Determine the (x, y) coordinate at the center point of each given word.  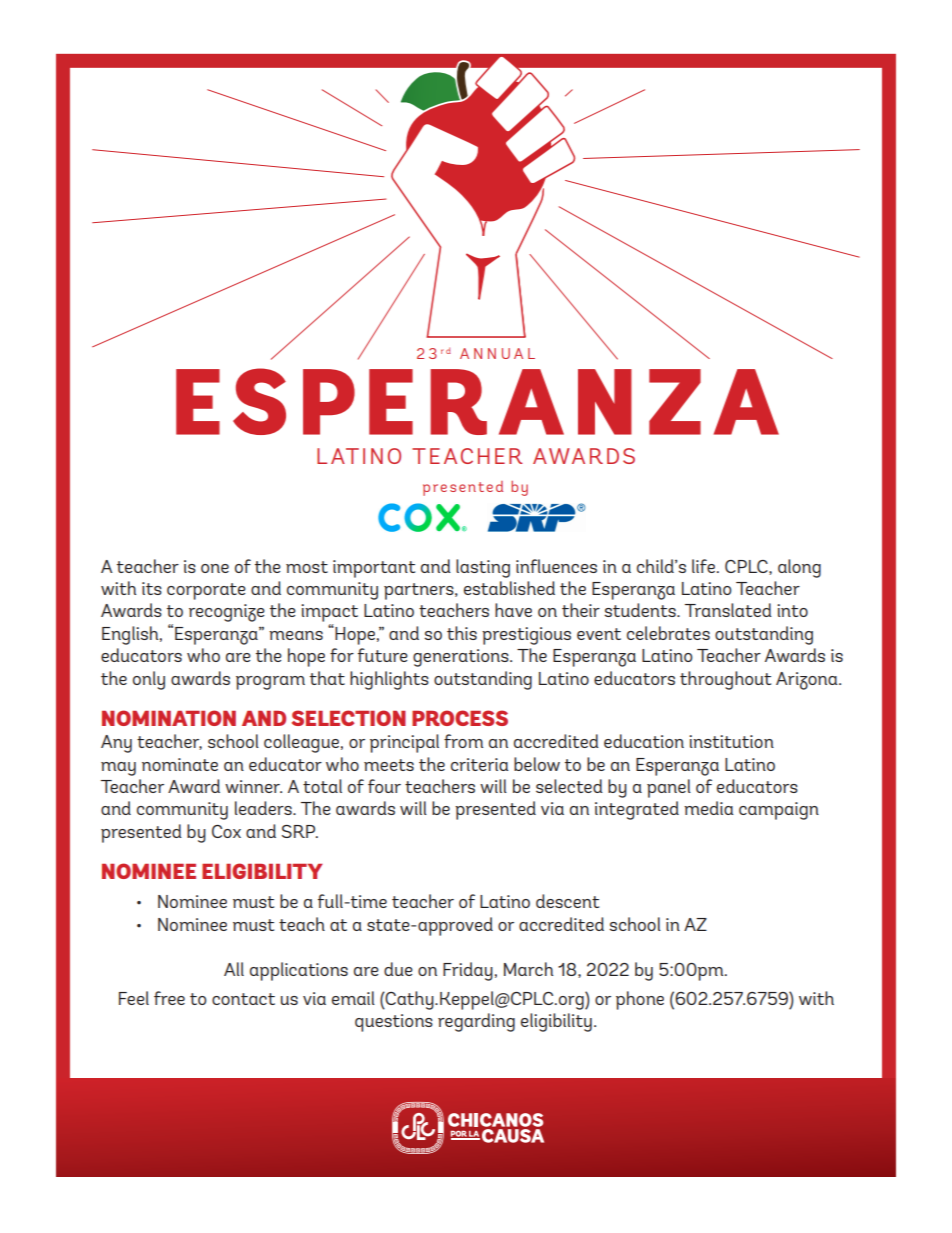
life (703, 566)
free (169, 998)
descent (567, 901)
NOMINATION (169, 718)
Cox (226, 831)
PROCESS (460, 718)
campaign (779, 811)
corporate (206, 591)
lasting (483, 568)
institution (731, 741)
